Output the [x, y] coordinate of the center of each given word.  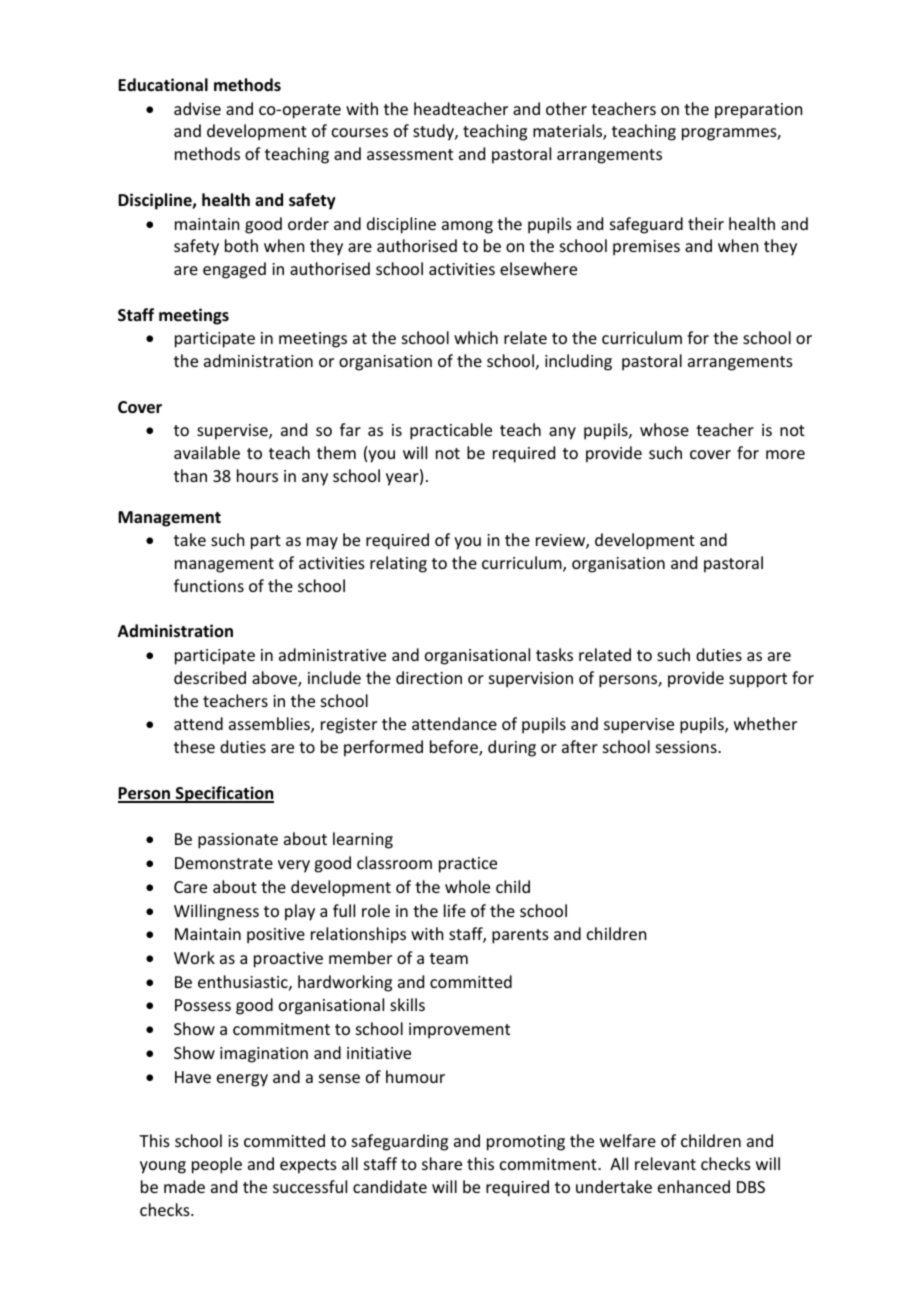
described [210, 677]
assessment [410, 154]
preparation [758, 111]
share [442, 1163]
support [758, 680]
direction [429, 677]
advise [197, 108]
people [217, 1165]
